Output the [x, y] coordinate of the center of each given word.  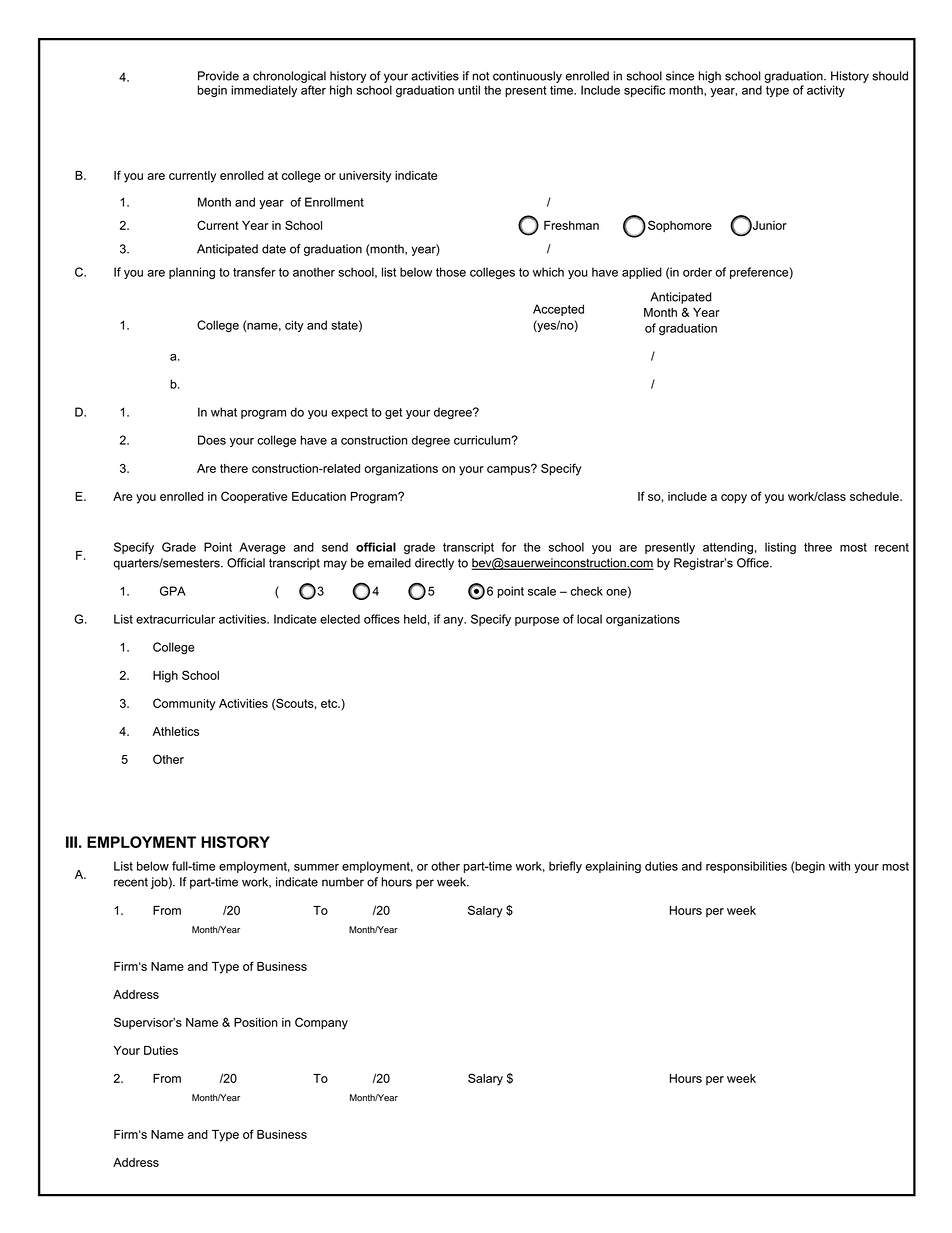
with [839, 866]
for [508, 547]
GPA [173, 591]
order [697, 272]
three [818, 547]
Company [321, 1023]
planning [192, 273]
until [469, 90]
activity [826, 91]
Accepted [558, 310]
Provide [218, 76]
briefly [565, 867]
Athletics [176, 731]
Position [256, 1022]
